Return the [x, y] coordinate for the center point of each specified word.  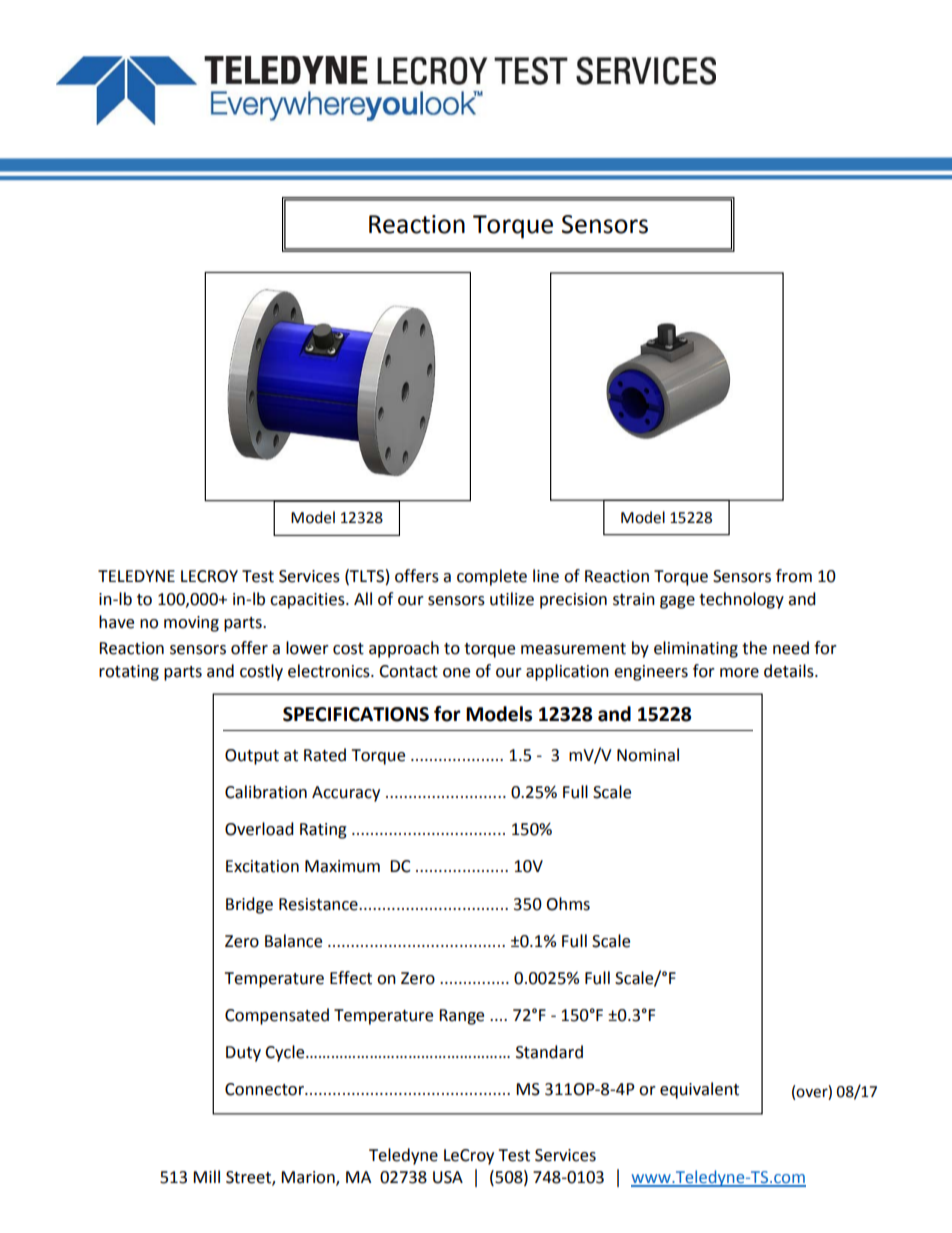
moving [191, 624]
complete [492, 577]
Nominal [648, 755]
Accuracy [346, 794]
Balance [293, 941]
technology [741, 600]
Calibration [266, 792]
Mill [206, 1176]
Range [461, 1017]
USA [448, 1177]
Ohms [568, 904]
